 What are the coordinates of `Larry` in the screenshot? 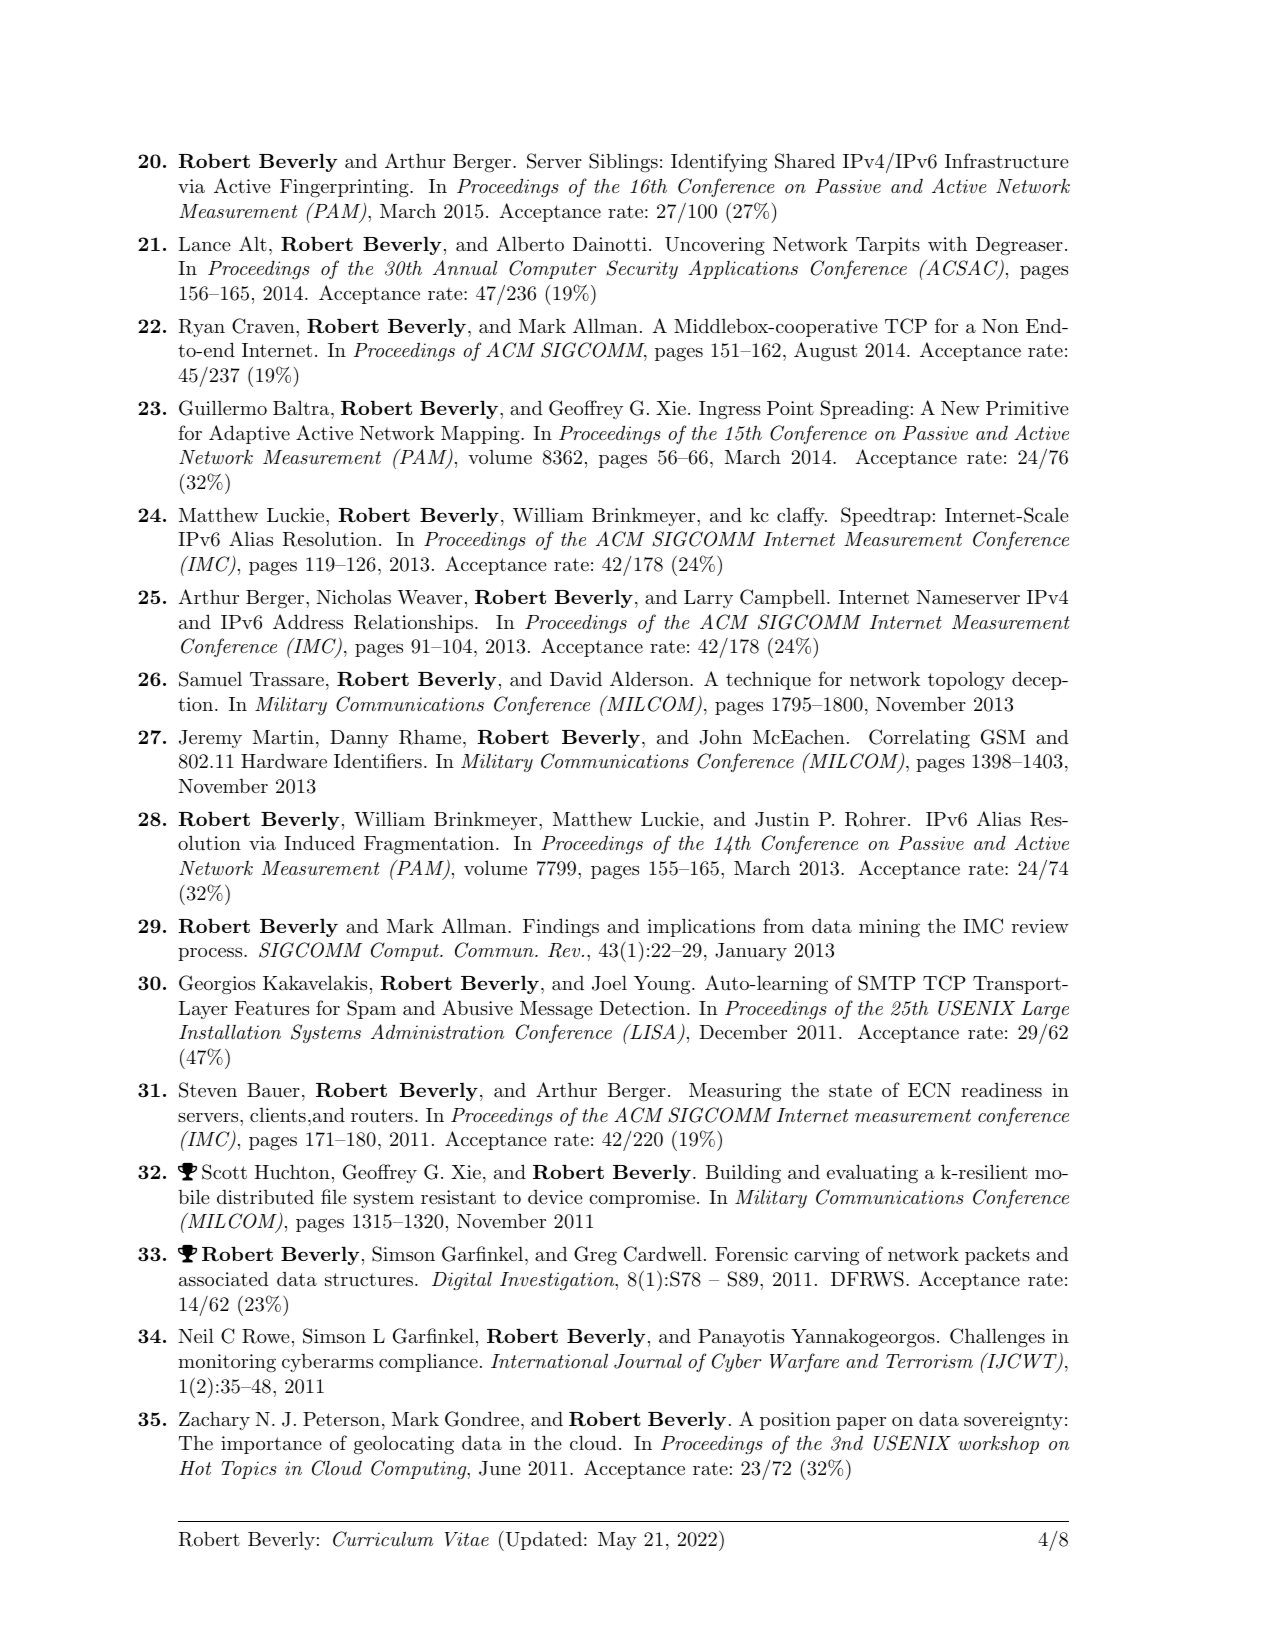 It's located at (708, 599).
